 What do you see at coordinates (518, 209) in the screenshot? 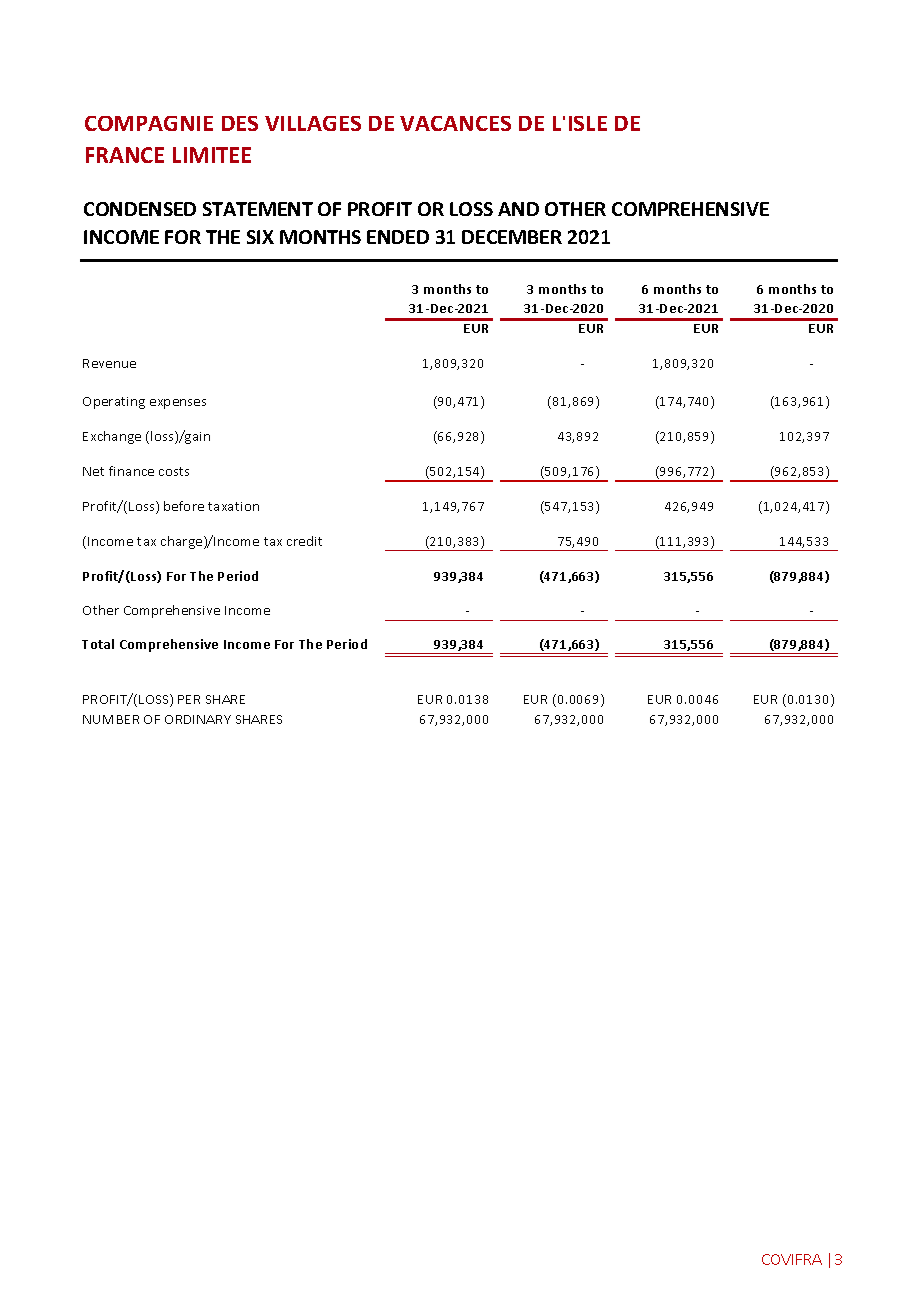
I see `AND` at bounding box center [518, 209].
